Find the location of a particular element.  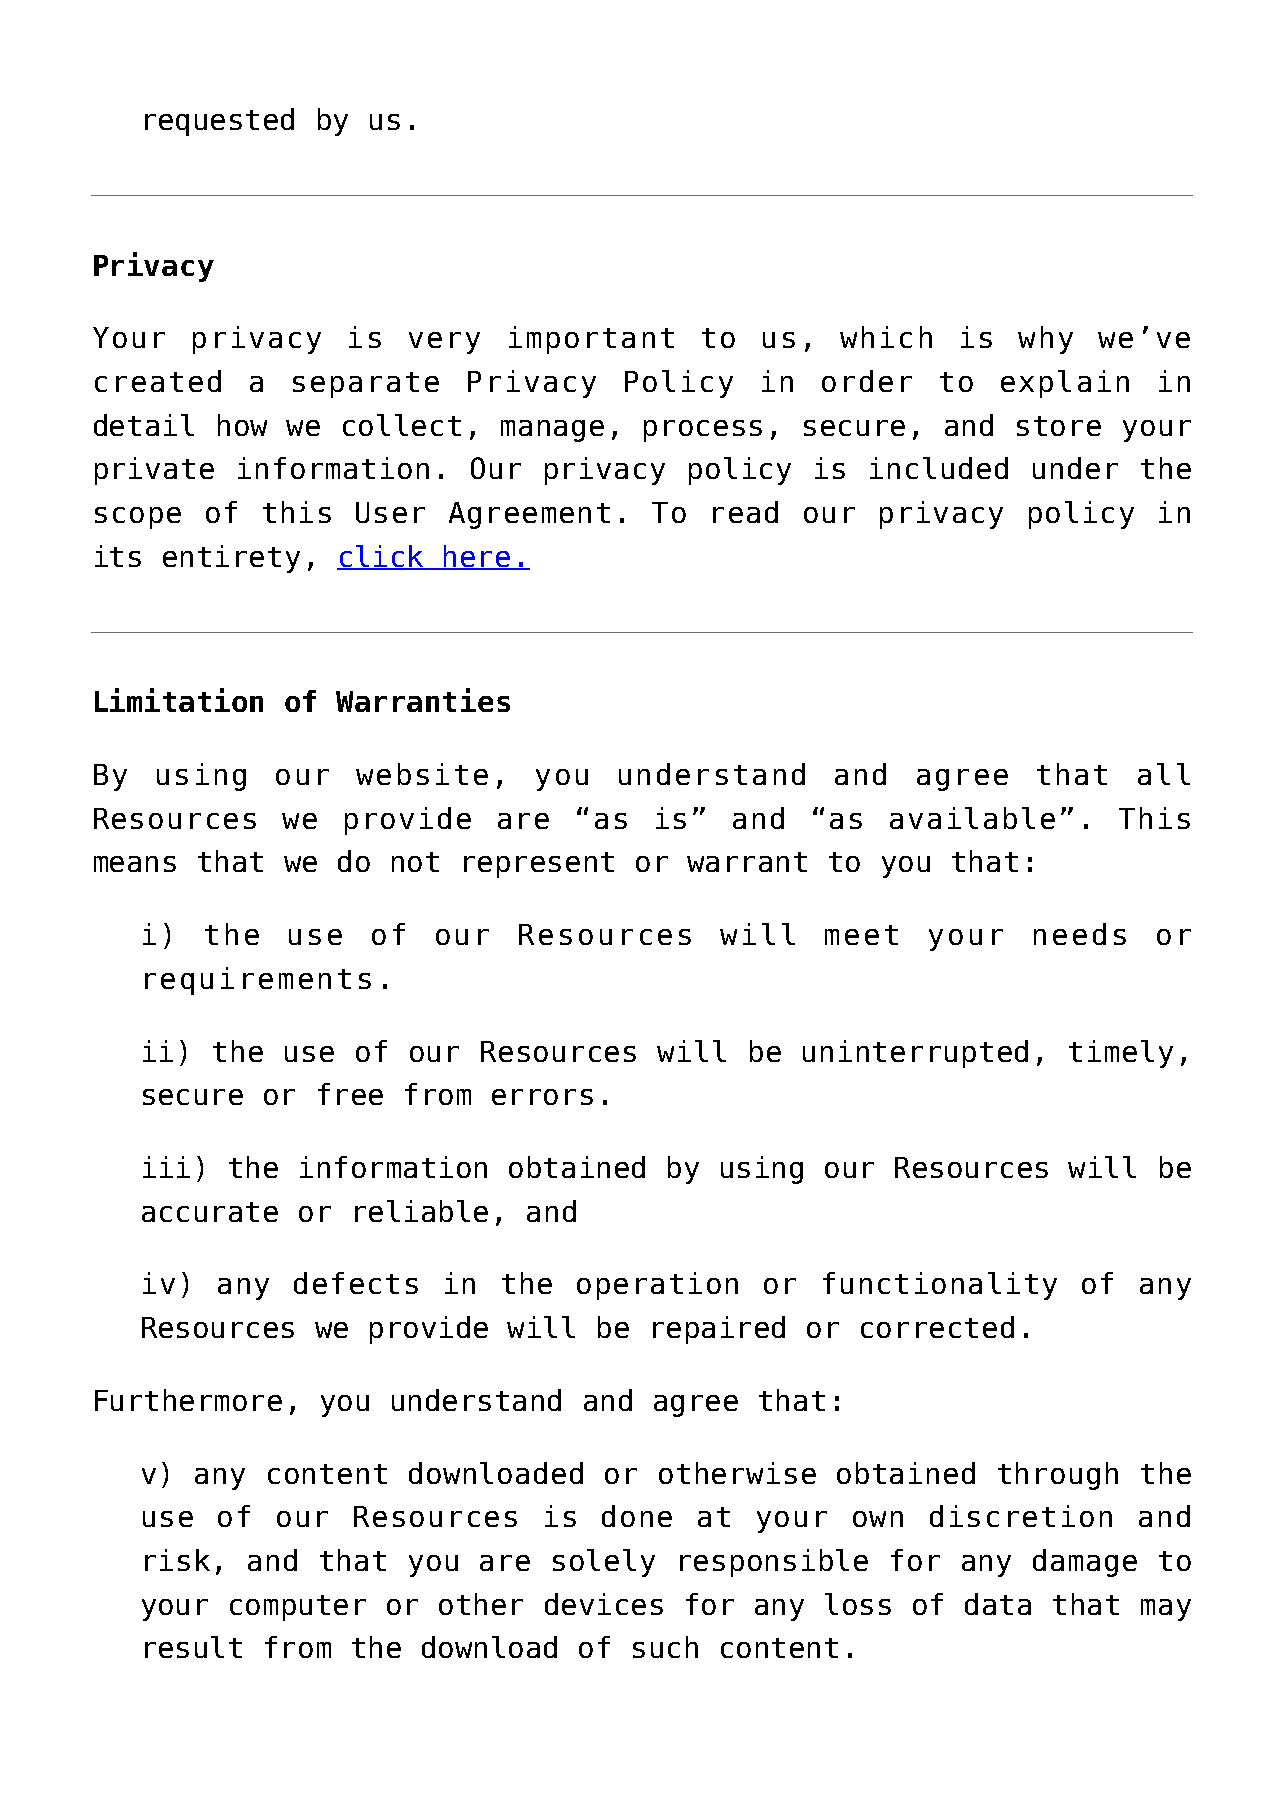

corrected is located at coordinates (937, 1327).
